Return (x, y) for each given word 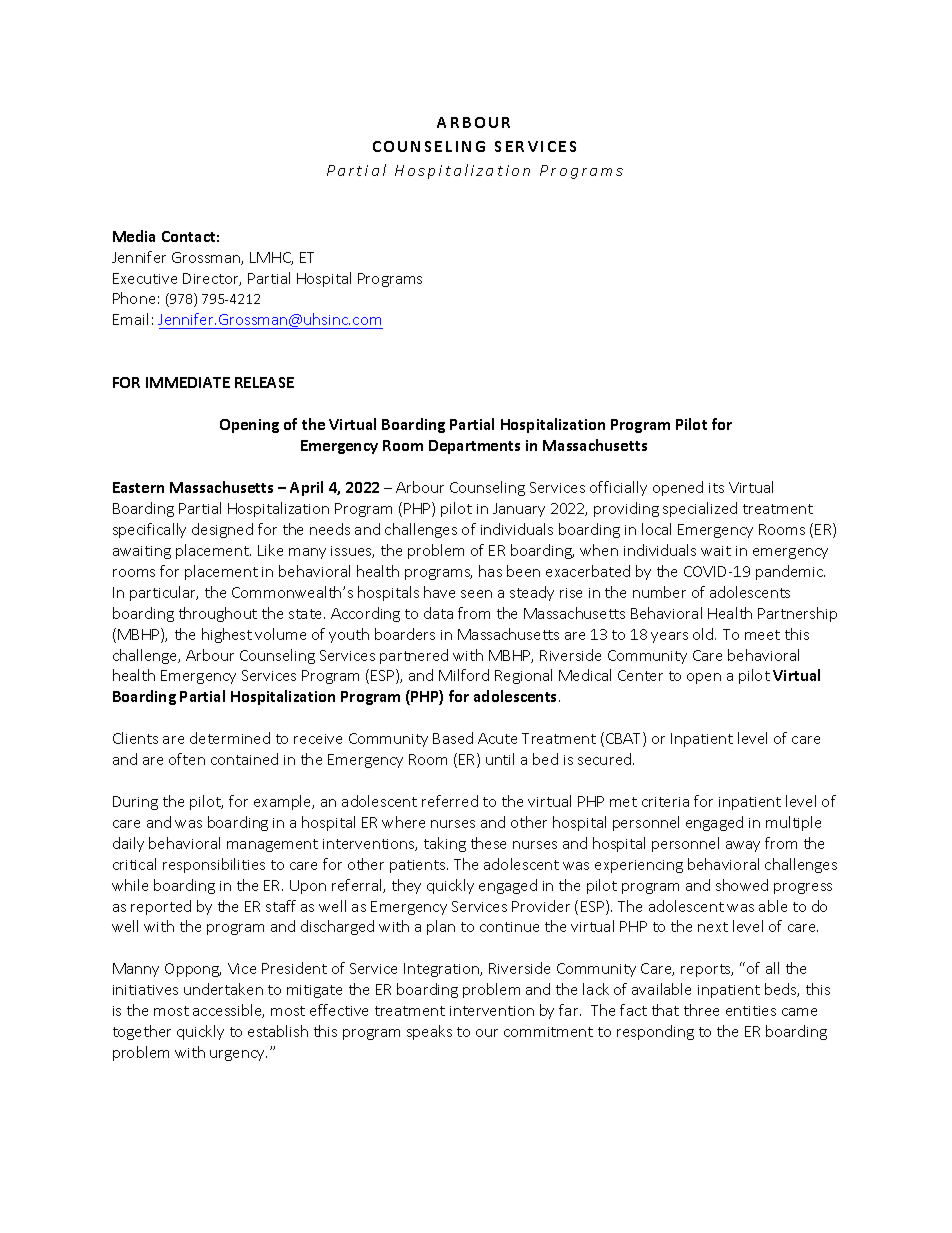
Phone (134, 298)
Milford (464, 675)
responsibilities (214, 865)
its (716, 488)
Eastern (138, 487)
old (704, 634)
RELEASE (264, 382)
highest (227, 635)
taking (445, 844)
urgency (238, 1055)
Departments (474, 447)
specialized (700, 509)
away (743, 846)
